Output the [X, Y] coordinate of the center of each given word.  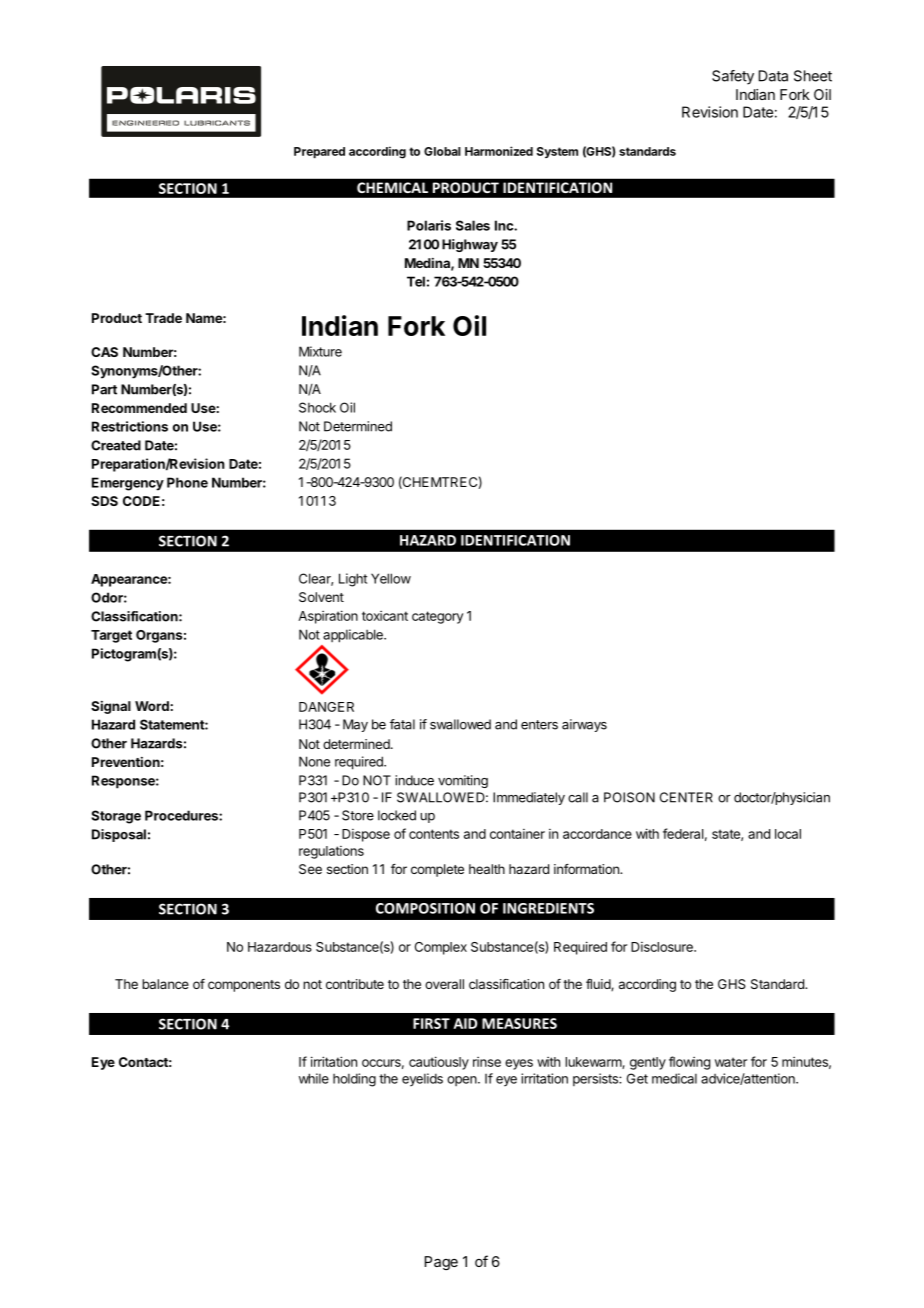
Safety [733, 77]
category [437, 617]
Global [442, 151]
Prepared [319, 152]
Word [153, 706]
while [314, 1078]
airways [584, 725]
